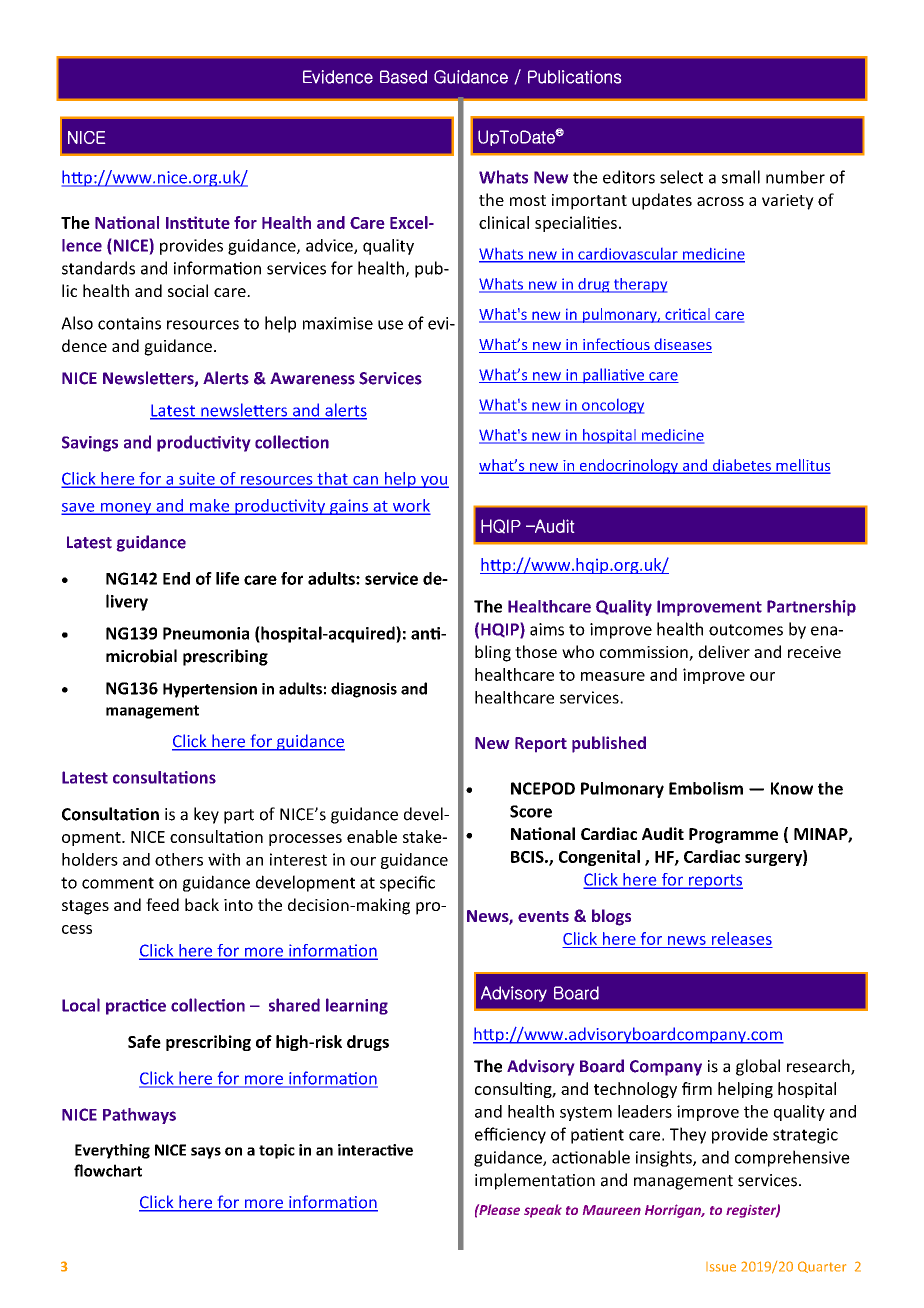  I want to click on Institute, so click(198, 222).
